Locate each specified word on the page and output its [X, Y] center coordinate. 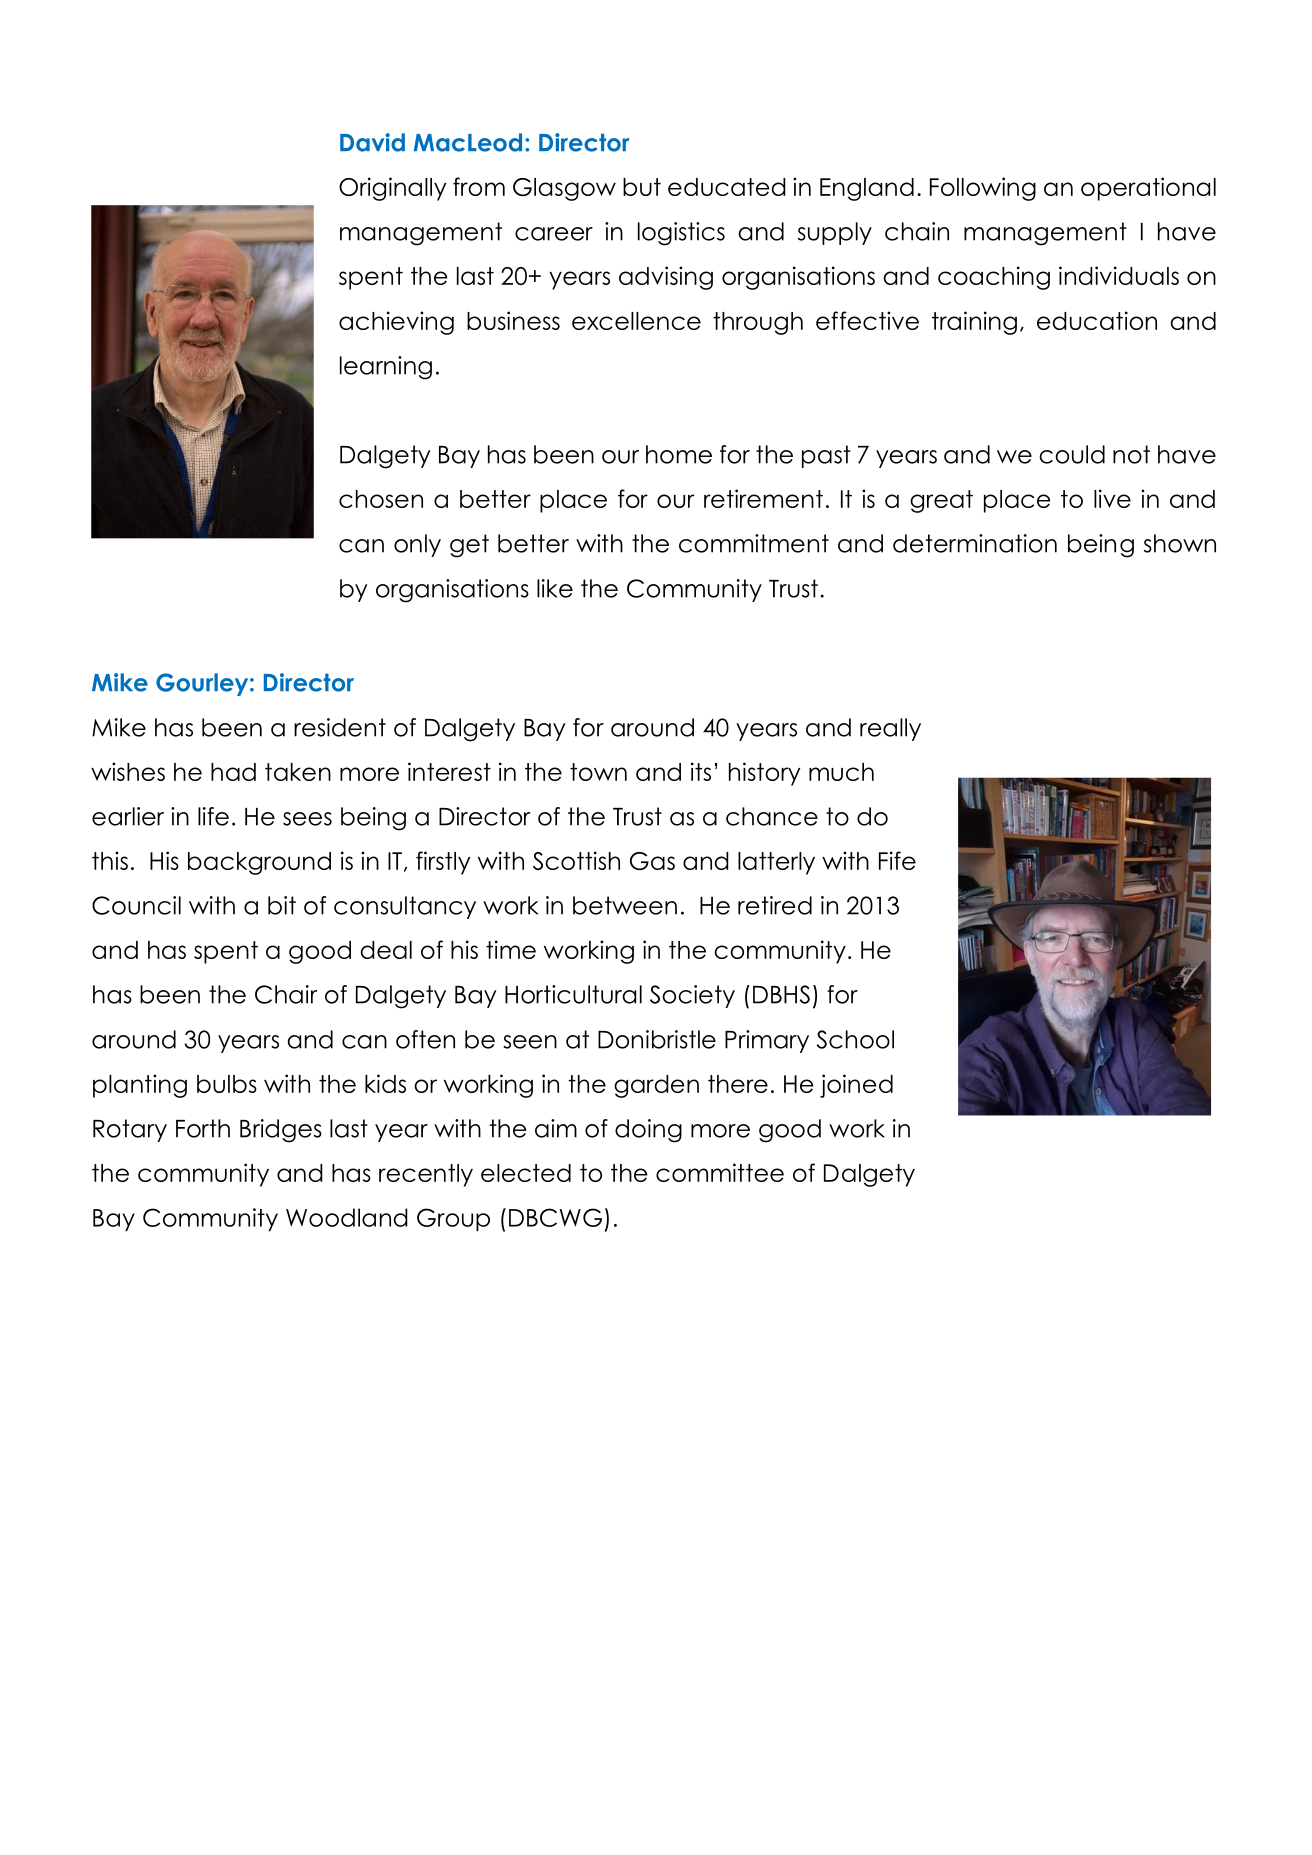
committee [720, 1172]
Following [983, 189]
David [372, 142]
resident [340, 727]
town [598, 772]
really [890, 729]
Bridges [281, 1131]
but [642, 187]
